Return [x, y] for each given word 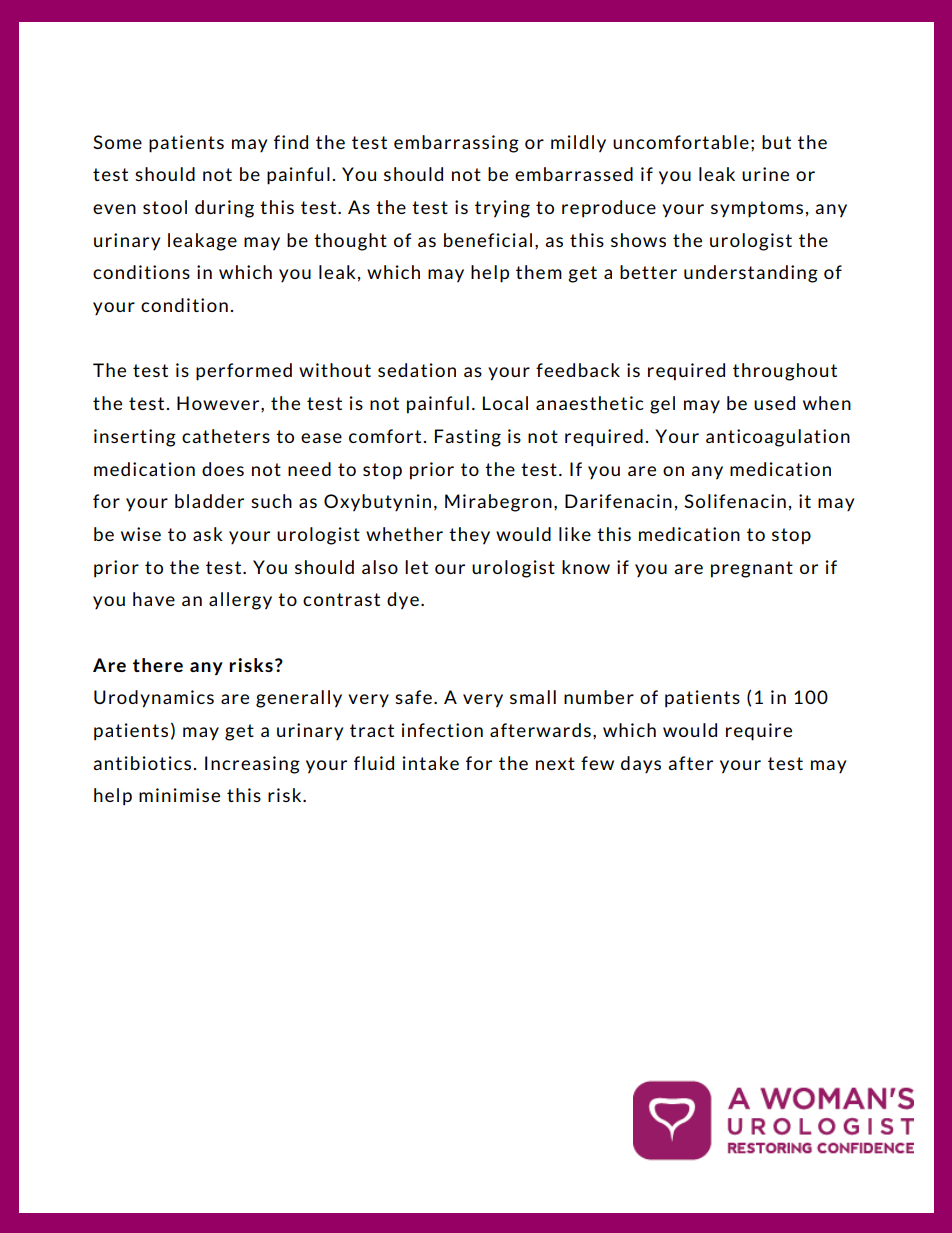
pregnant [752, 569]
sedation [417, 370]
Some [117, 142]
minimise [179, 795]
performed [244, 372]
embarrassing [456, 144]
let [416, 567]
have [154, 599]
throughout [785, 372]
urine [765, 174]
